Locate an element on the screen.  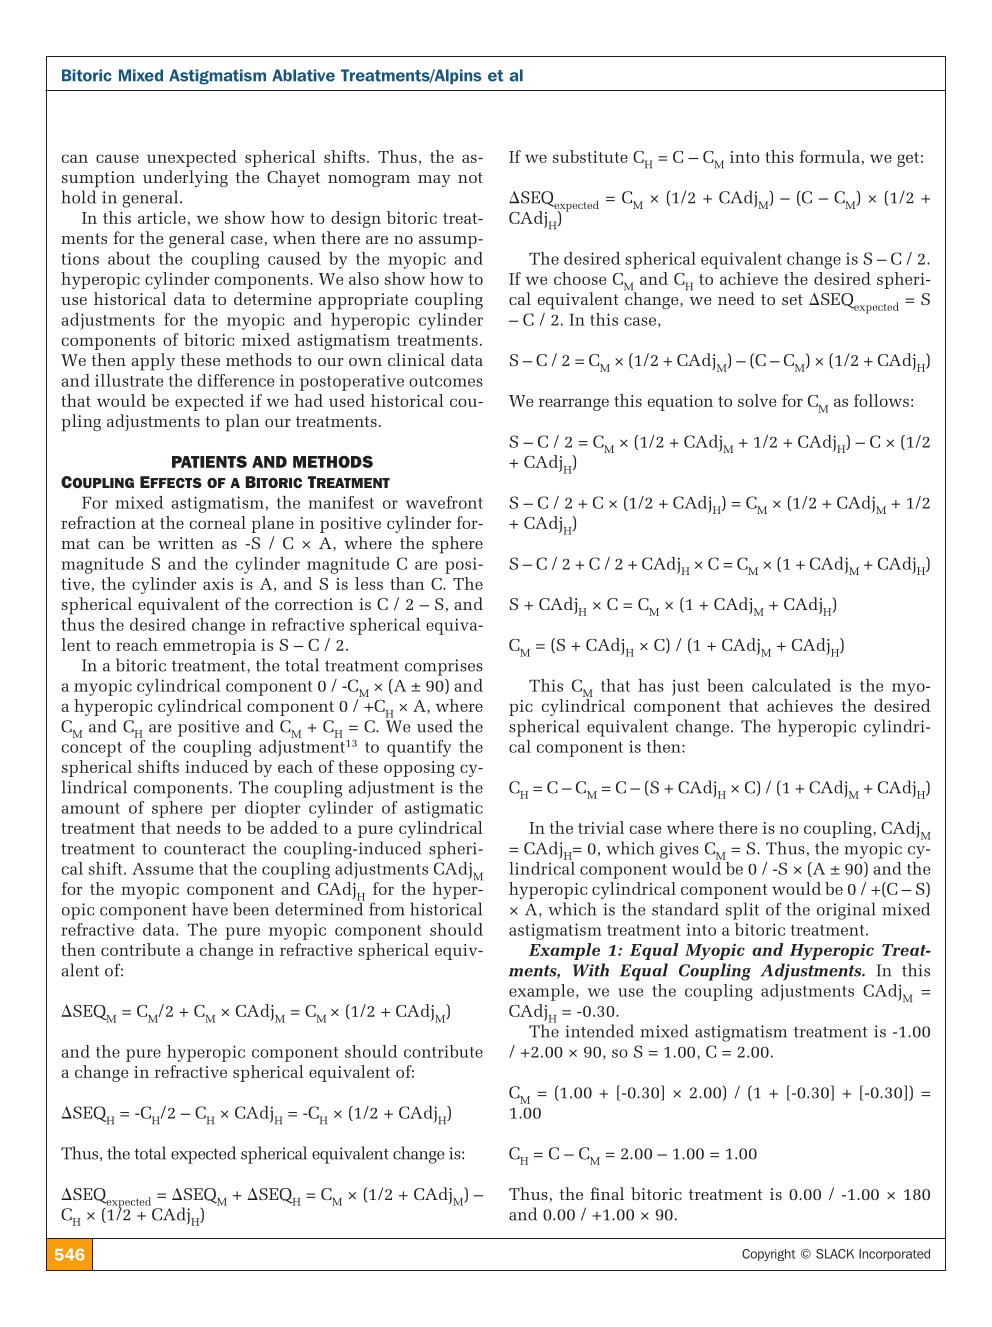
not is located at coordinates (470, 177).
